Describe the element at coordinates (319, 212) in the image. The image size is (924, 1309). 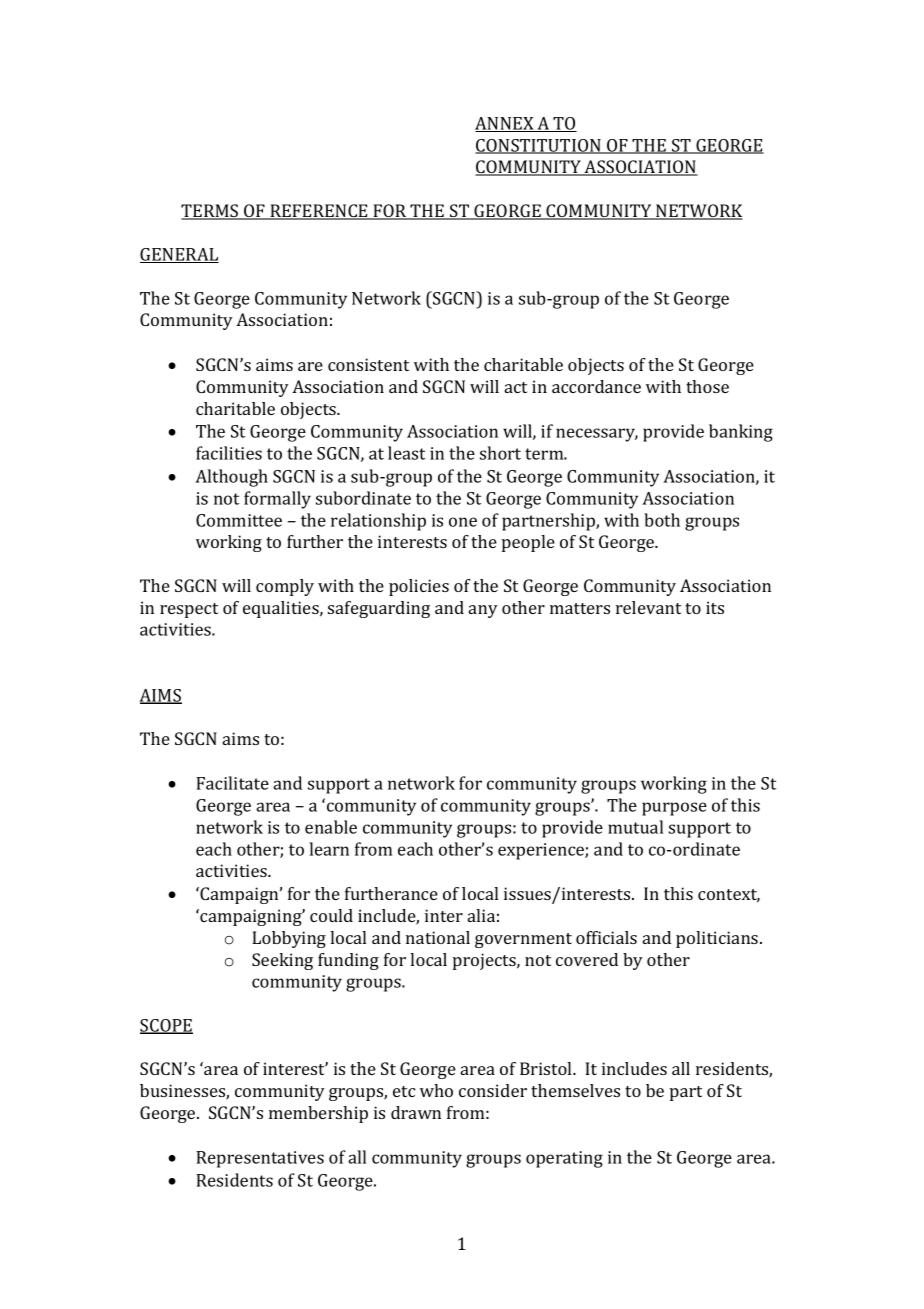
I see `REFERENCE` at that location.
